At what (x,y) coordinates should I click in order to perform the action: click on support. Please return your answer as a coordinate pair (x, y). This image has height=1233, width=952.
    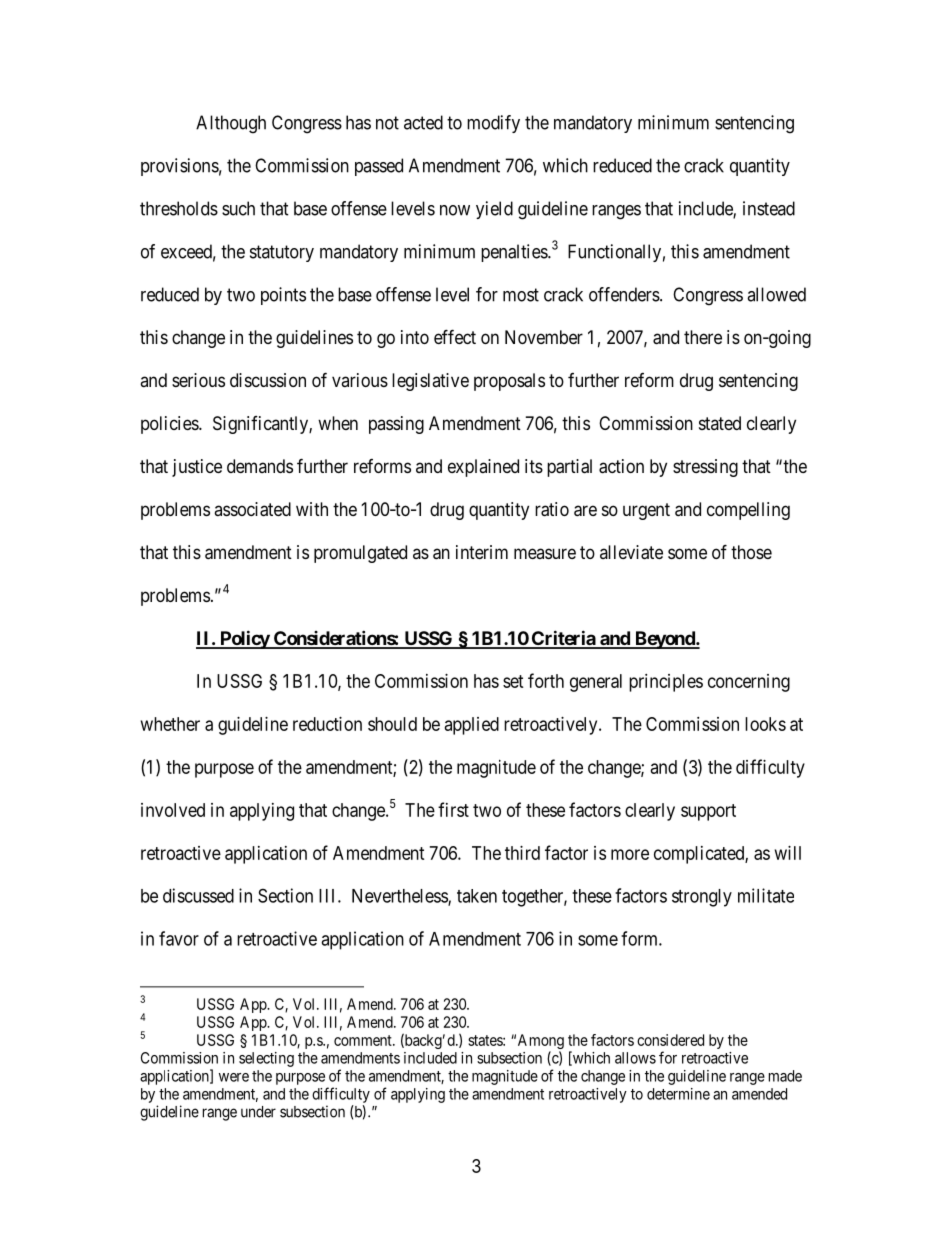
    Looking at the image, I should click on (708, 812).
